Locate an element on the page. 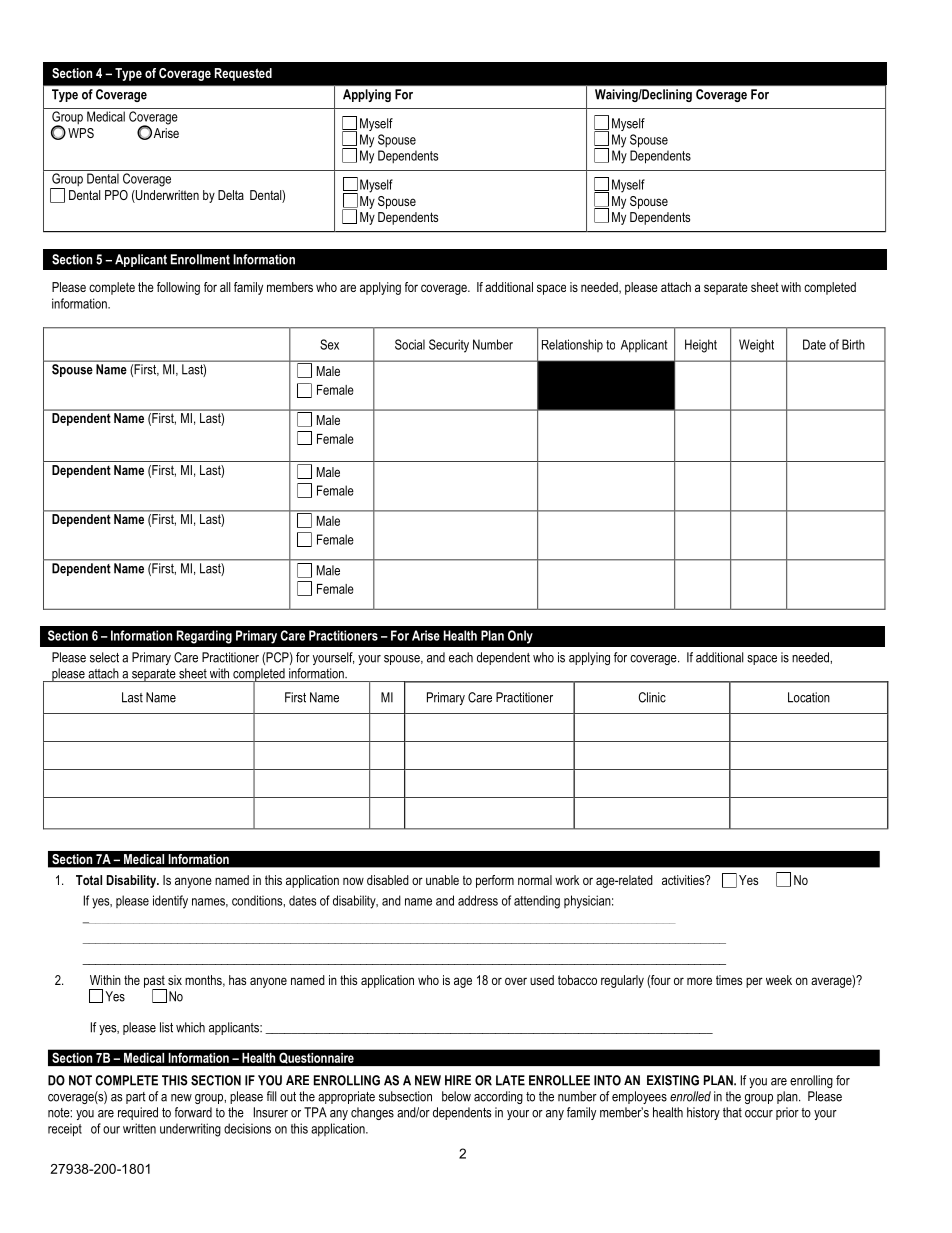 The height and width of the image is (1233, 952). below is located at coordinates (456, 1096).
